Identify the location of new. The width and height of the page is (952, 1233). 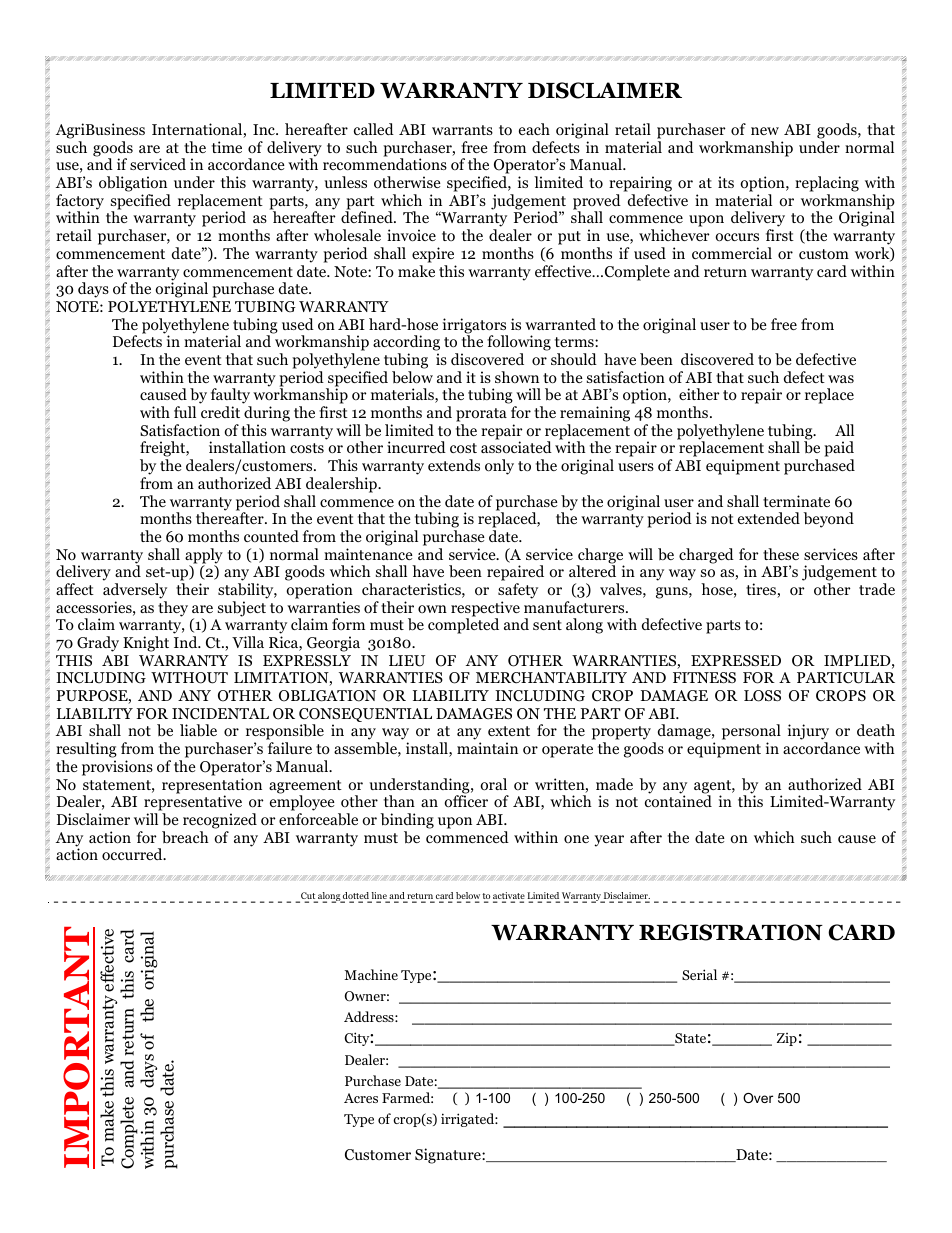
(765, 131).
